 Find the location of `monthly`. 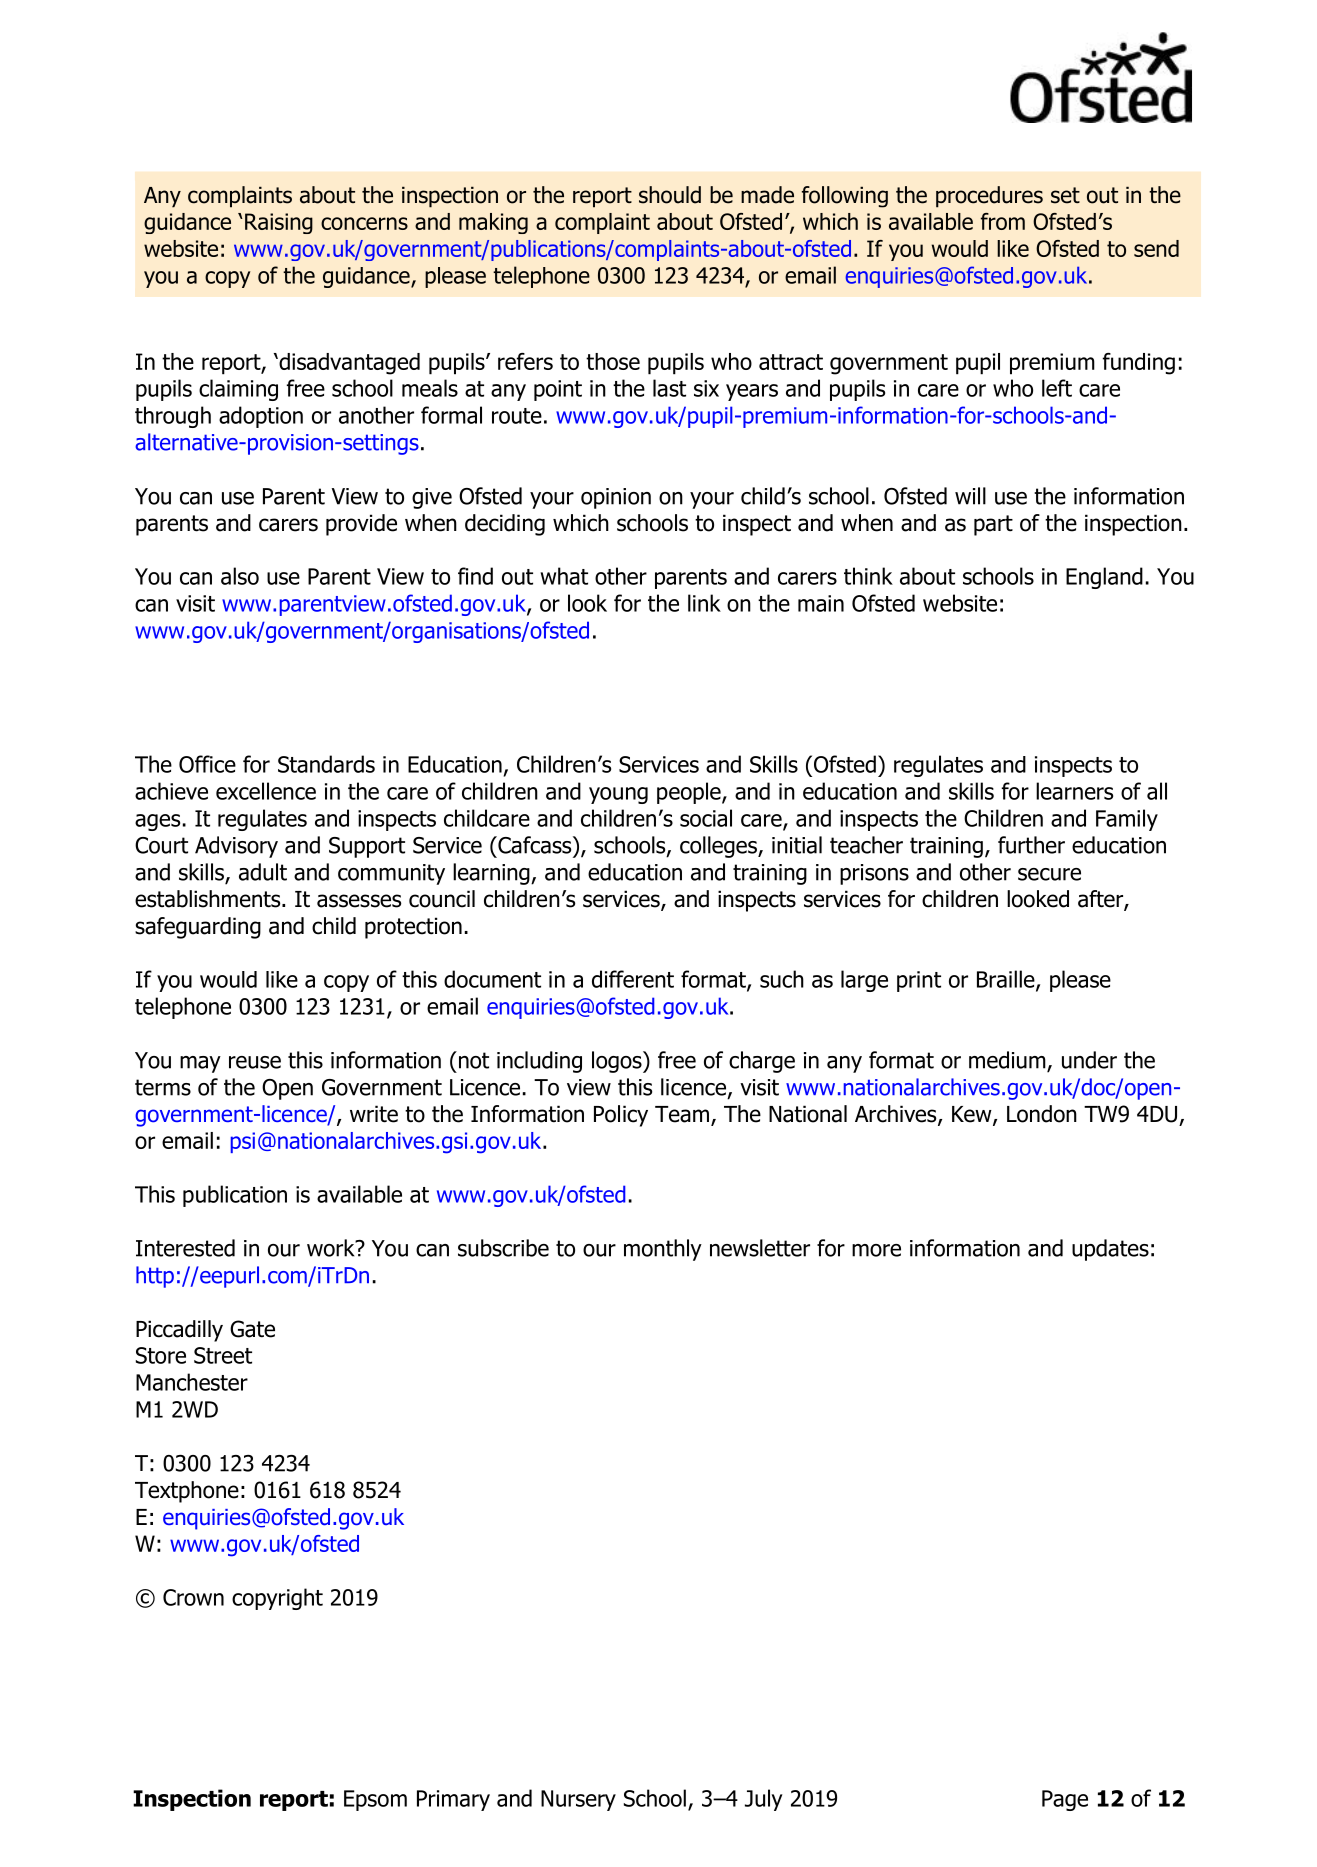

monthly is located at coordinates (663, 1250).
